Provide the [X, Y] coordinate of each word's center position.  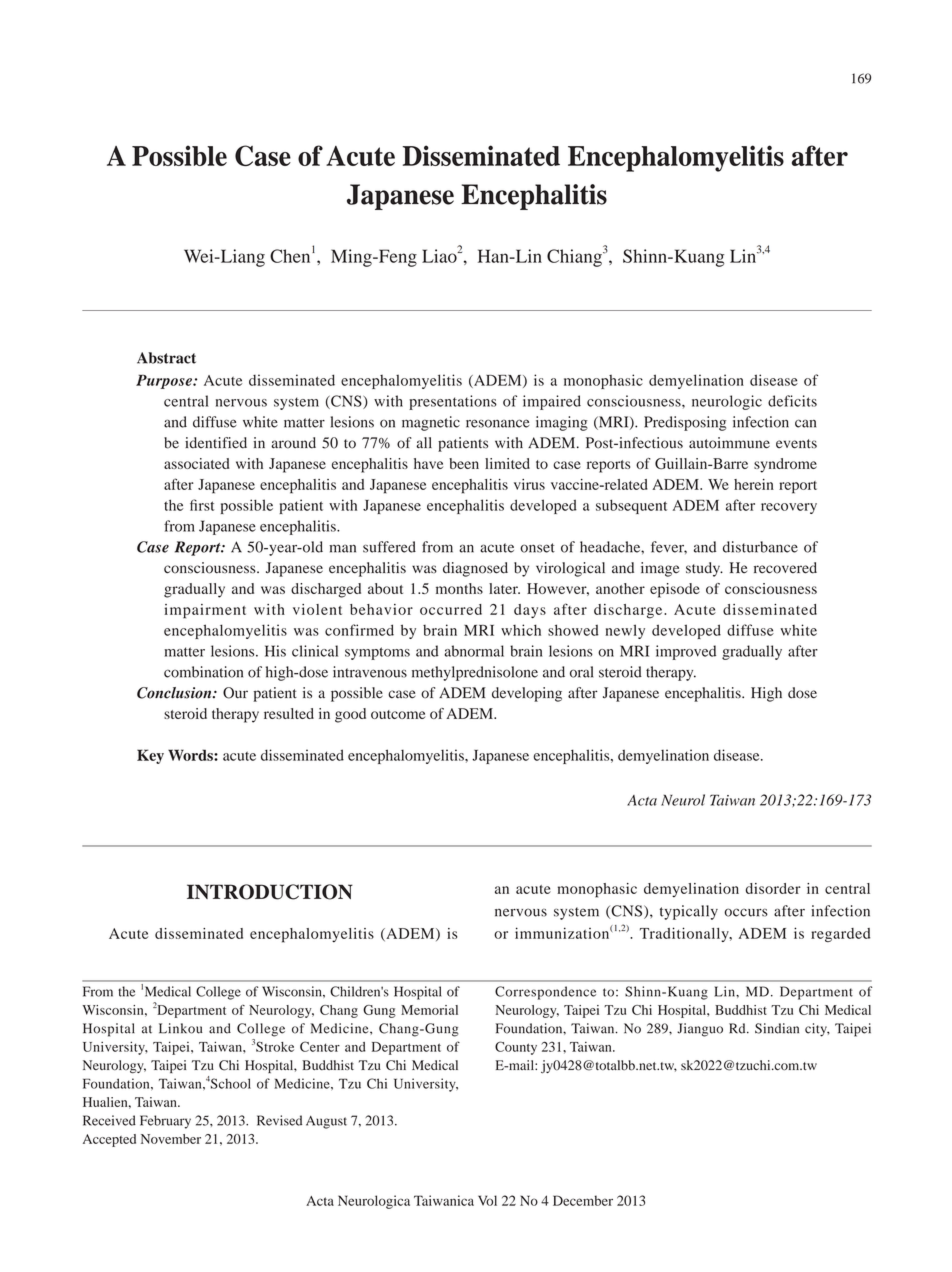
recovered [785, 568]
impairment [205, 611]
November [171, 1139]
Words [191, 755]
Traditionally [685, 934]
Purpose [165, 381]
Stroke [275, 1046]
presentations [453, 402]
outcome [398, 714]
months [459, 588]
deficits [792, 401]
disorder [773, 888]
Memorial [429, 1010]
